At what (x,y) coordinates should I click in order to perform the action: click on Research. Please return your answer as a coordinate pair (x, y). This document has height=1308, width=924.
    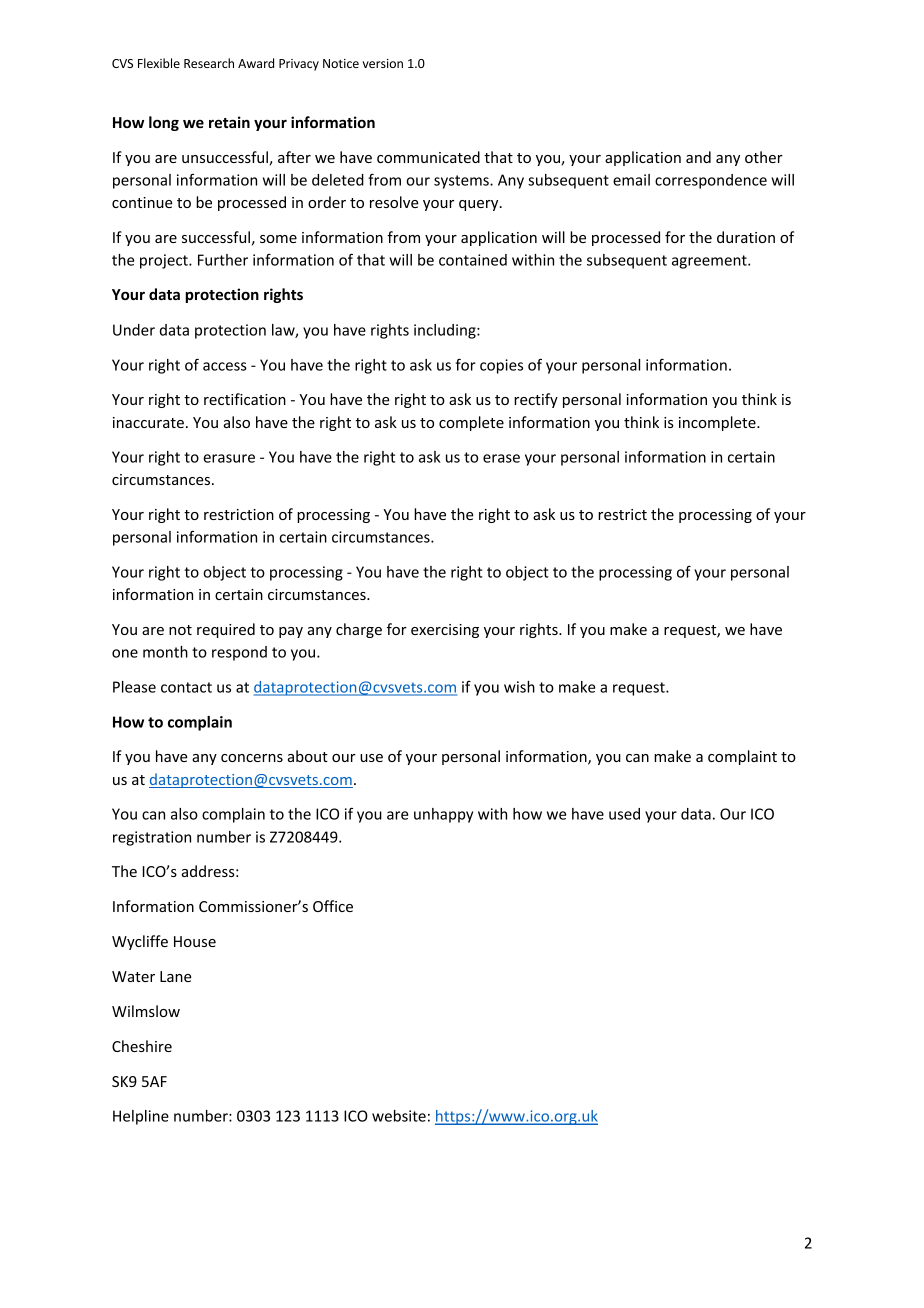
    Looking at the image, I should click on (209, 63).
